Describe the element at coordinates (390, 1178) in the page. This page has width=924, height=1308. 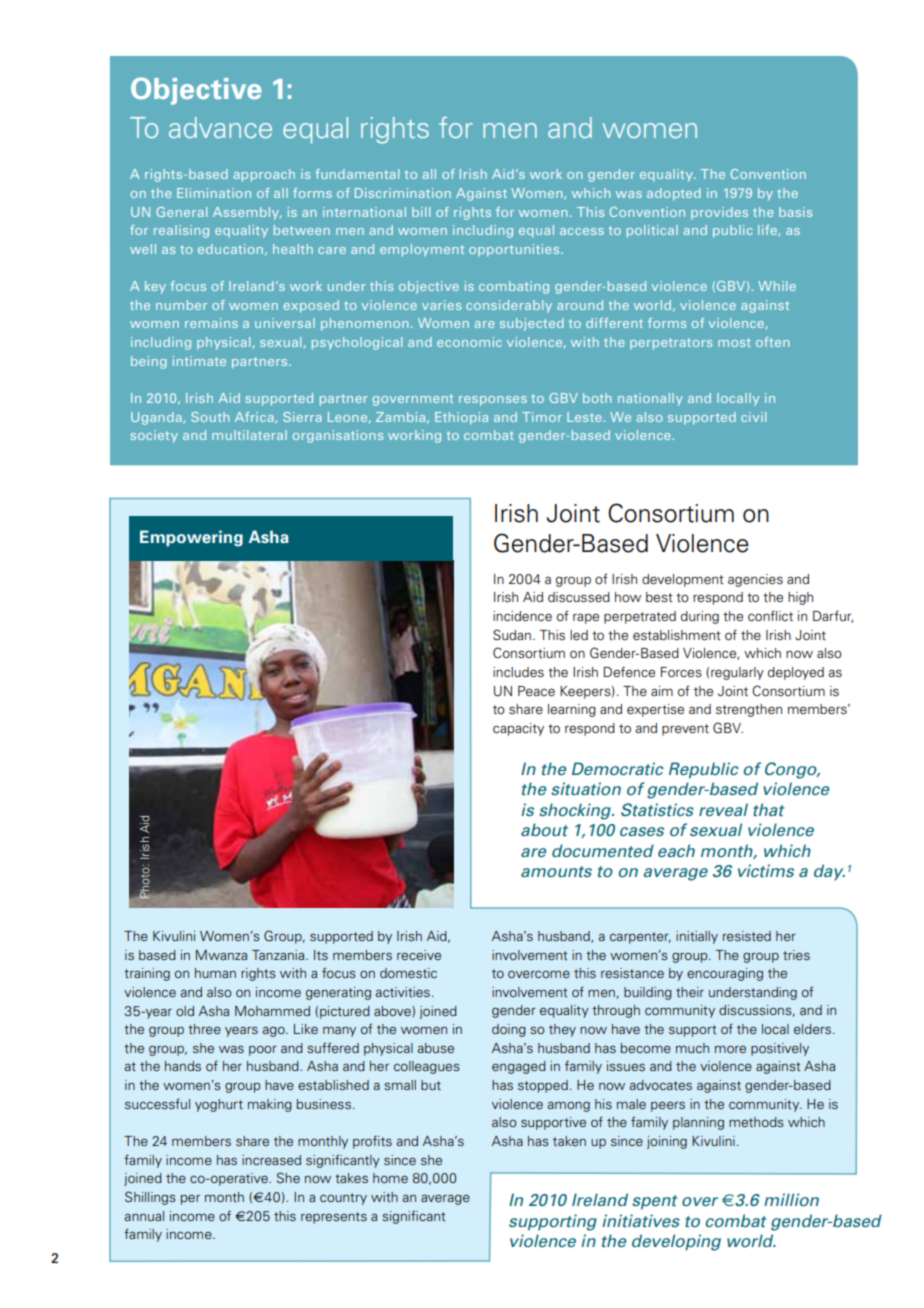
I see `home` at that location.
